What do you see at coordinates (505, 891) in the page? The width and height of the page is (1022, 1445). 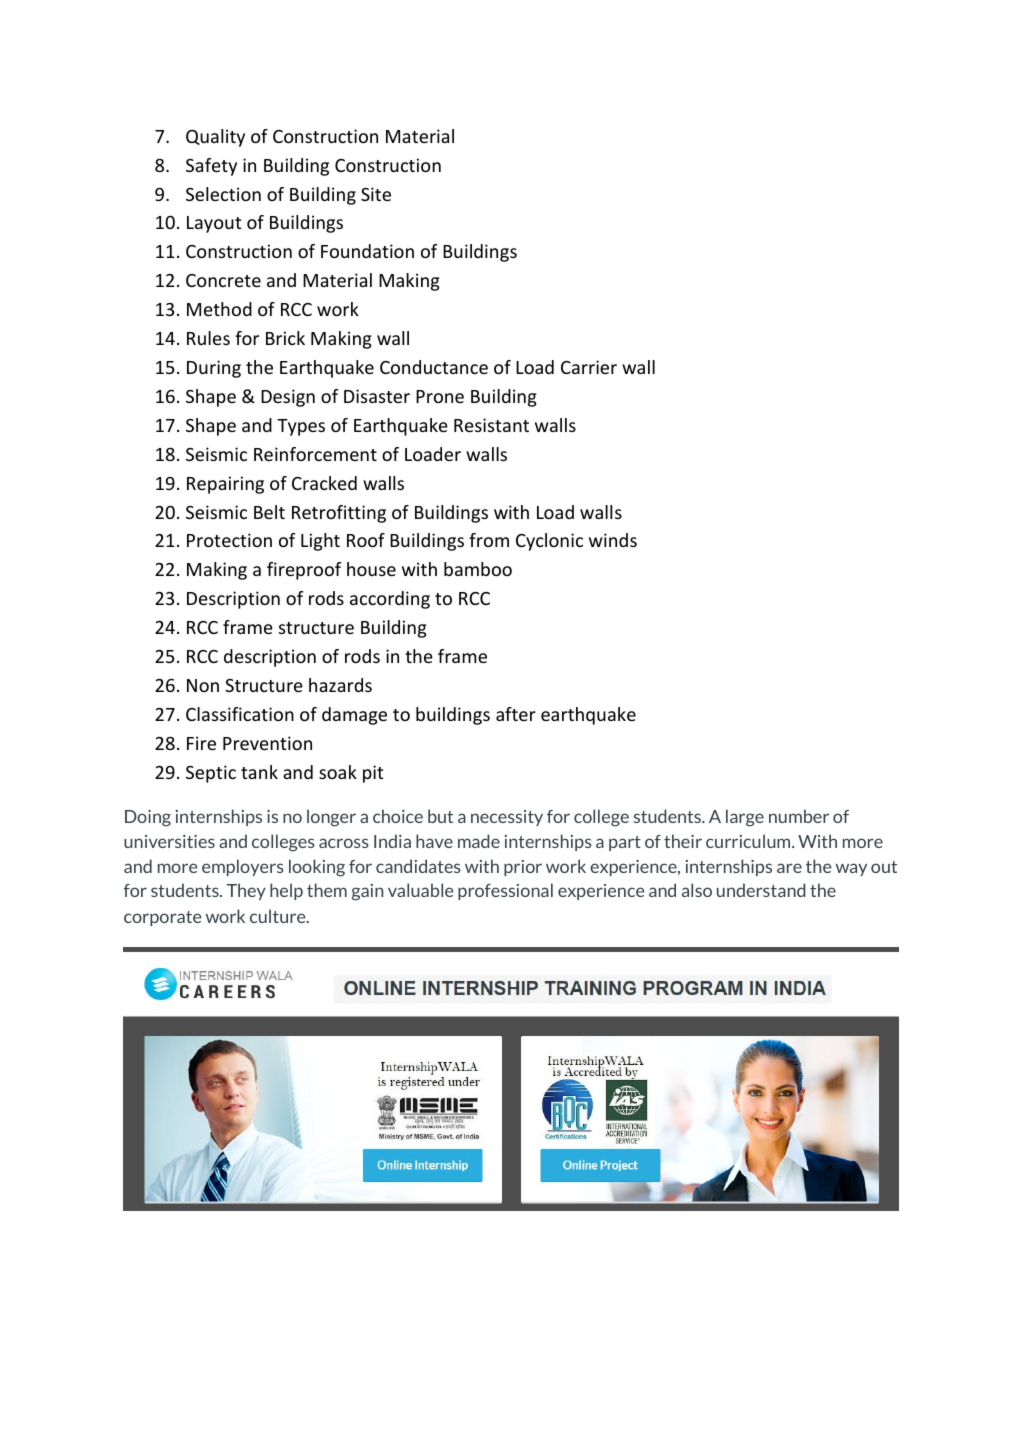 I see `professional` at bounding box center [505, 891].
